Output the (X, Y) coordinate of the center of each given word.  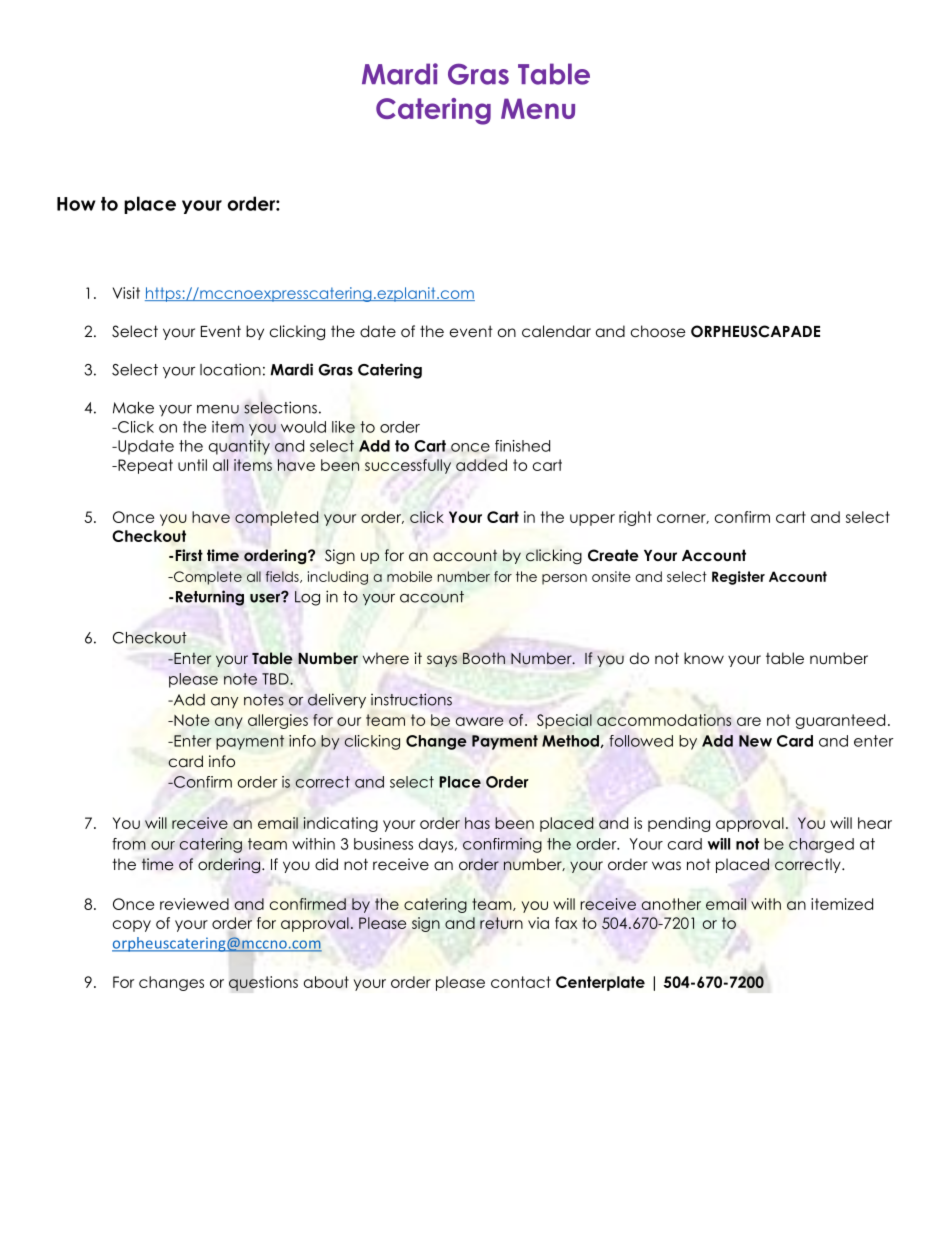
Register (738, 578)
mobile (409, 576)
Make (133, 408)
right (635, 518)
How (76, 204)
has (477, 823)
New (755, 741)
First (189, 555)
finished (522, 446)
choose (658, 331)
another (671, 904)
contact (521, 982)
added (481, 465)
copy (132, 926)
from (129, 844)
